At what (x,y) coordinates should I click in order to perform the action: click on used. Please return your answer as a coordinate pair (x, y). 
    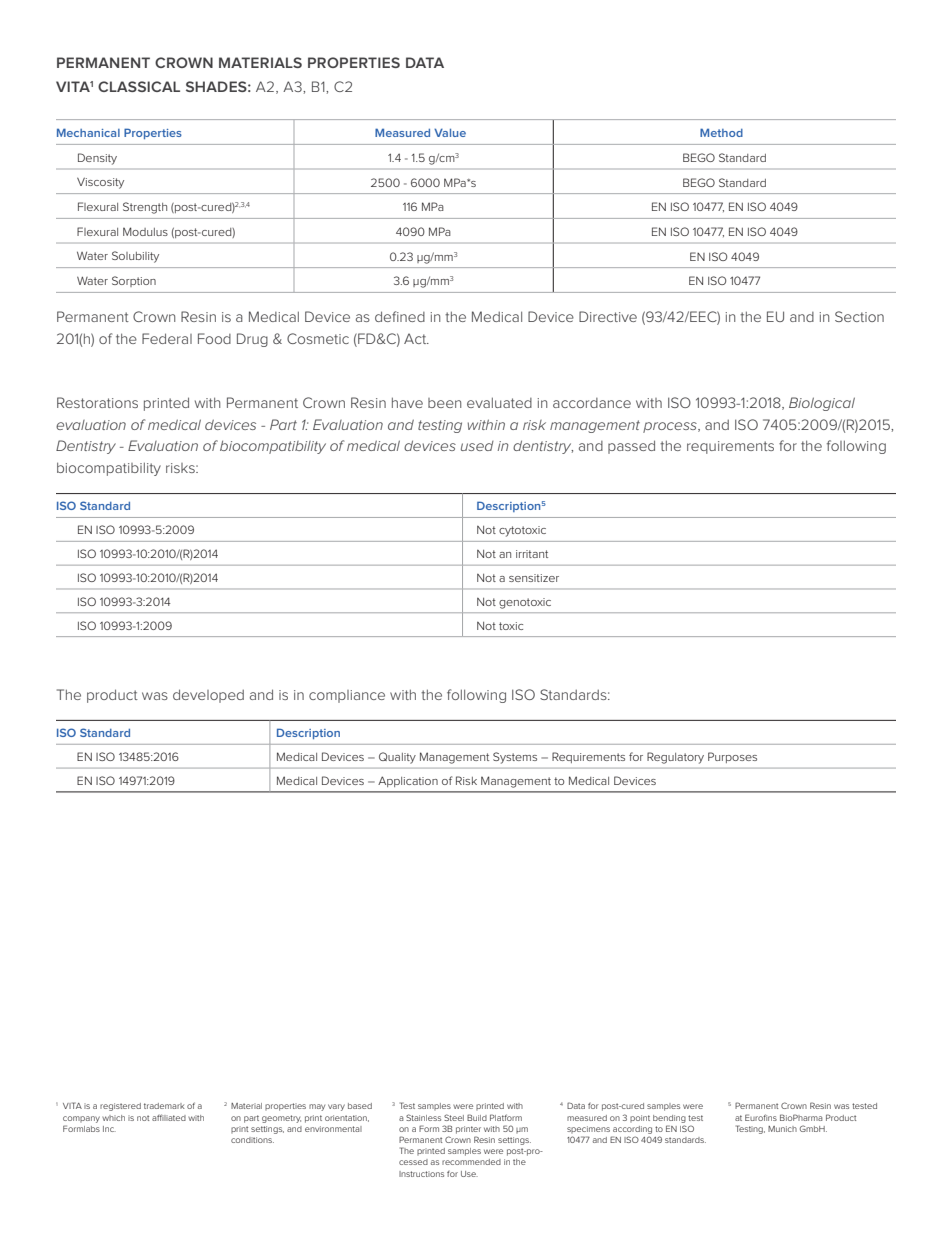
    Looking at the image, I should click on (477, 446).
